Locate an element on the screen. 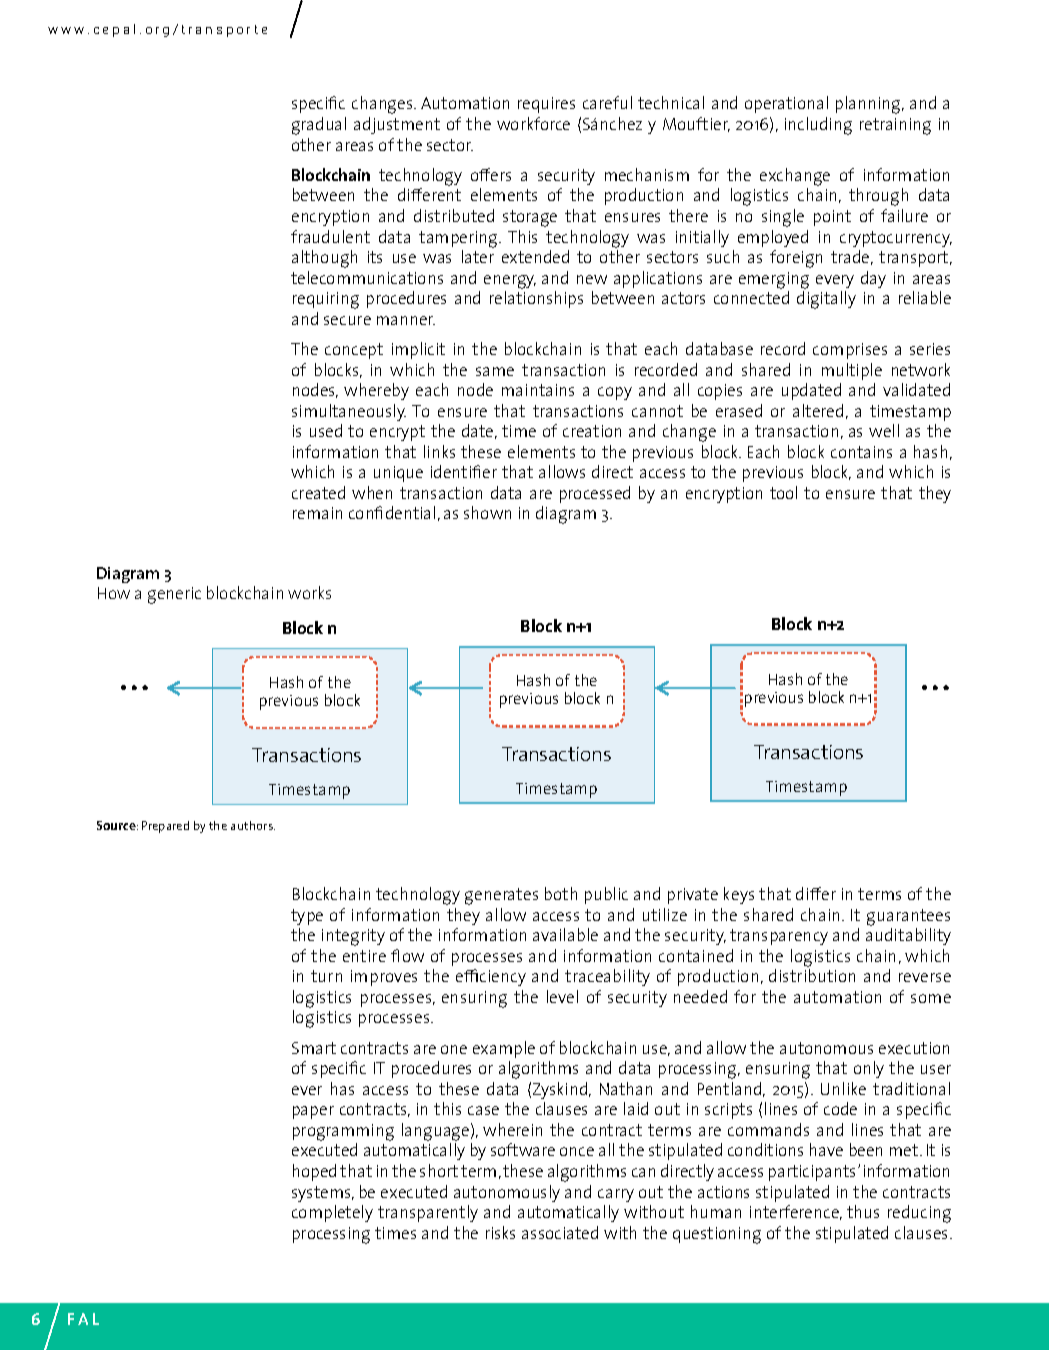 This screenshot has height=1350, width=1049. shown is located at coordinates (487, 512).
